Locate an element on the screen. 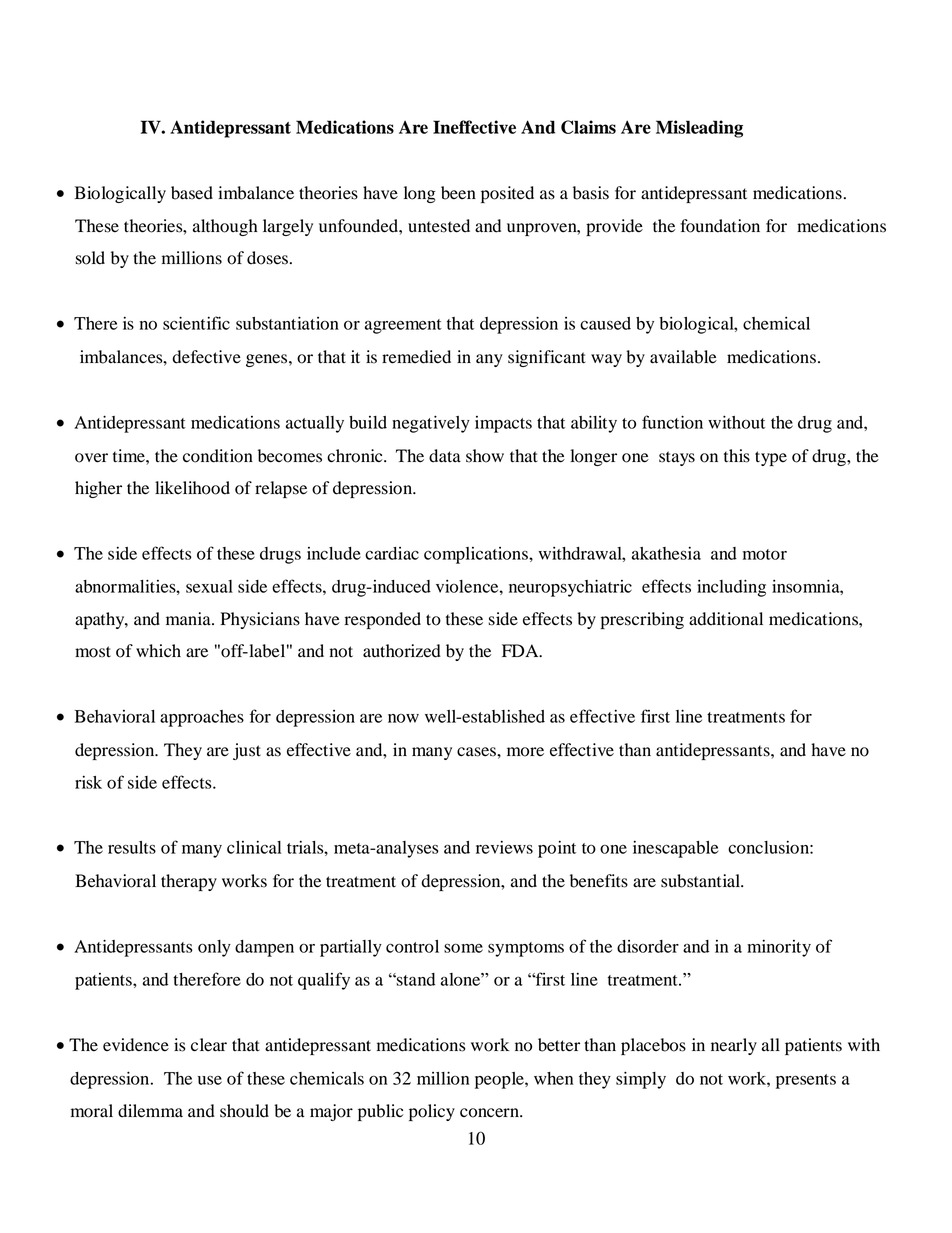  therapy is located at coordinates (189, 882).
